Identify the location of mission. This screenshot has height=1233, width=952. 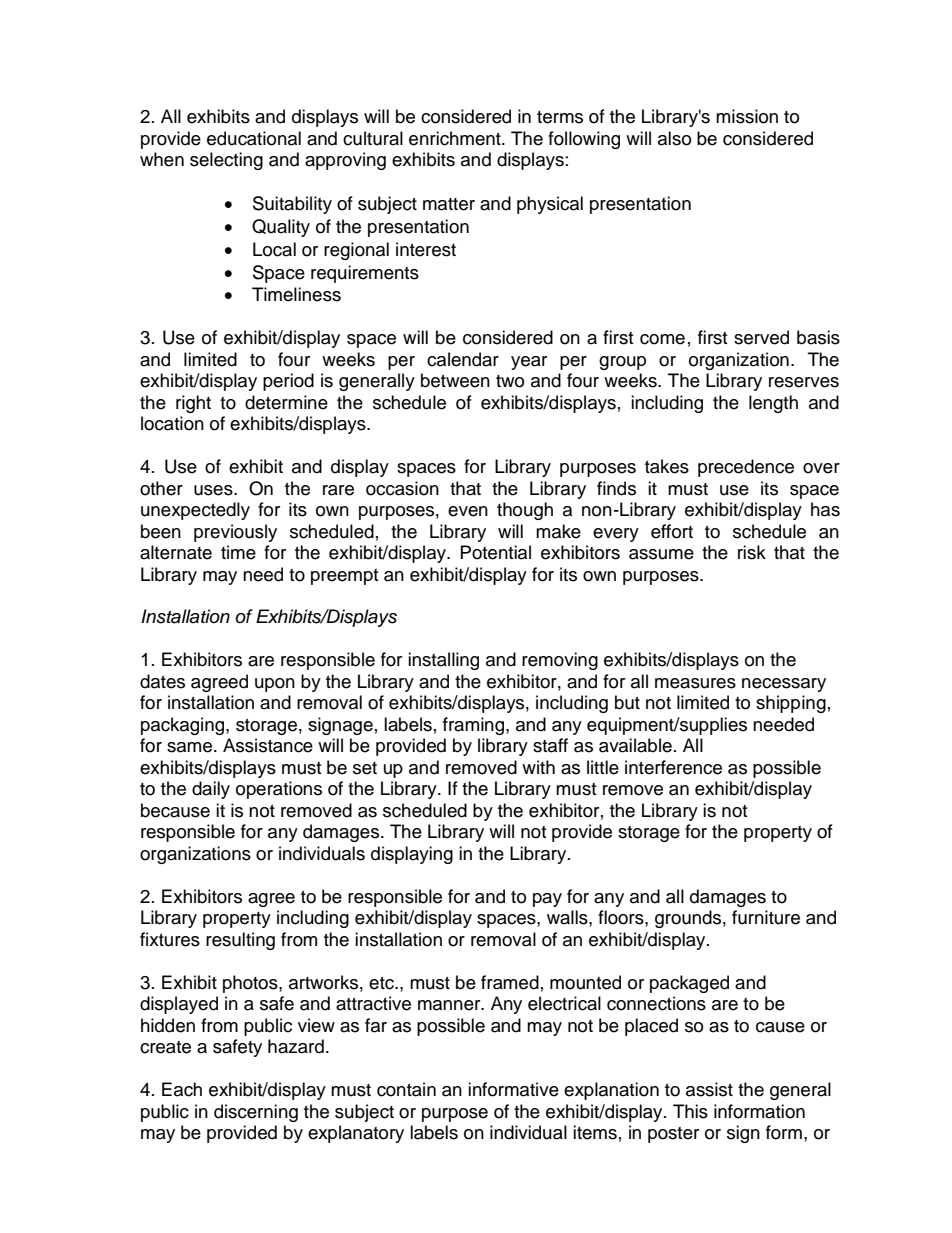
(747, 116).
